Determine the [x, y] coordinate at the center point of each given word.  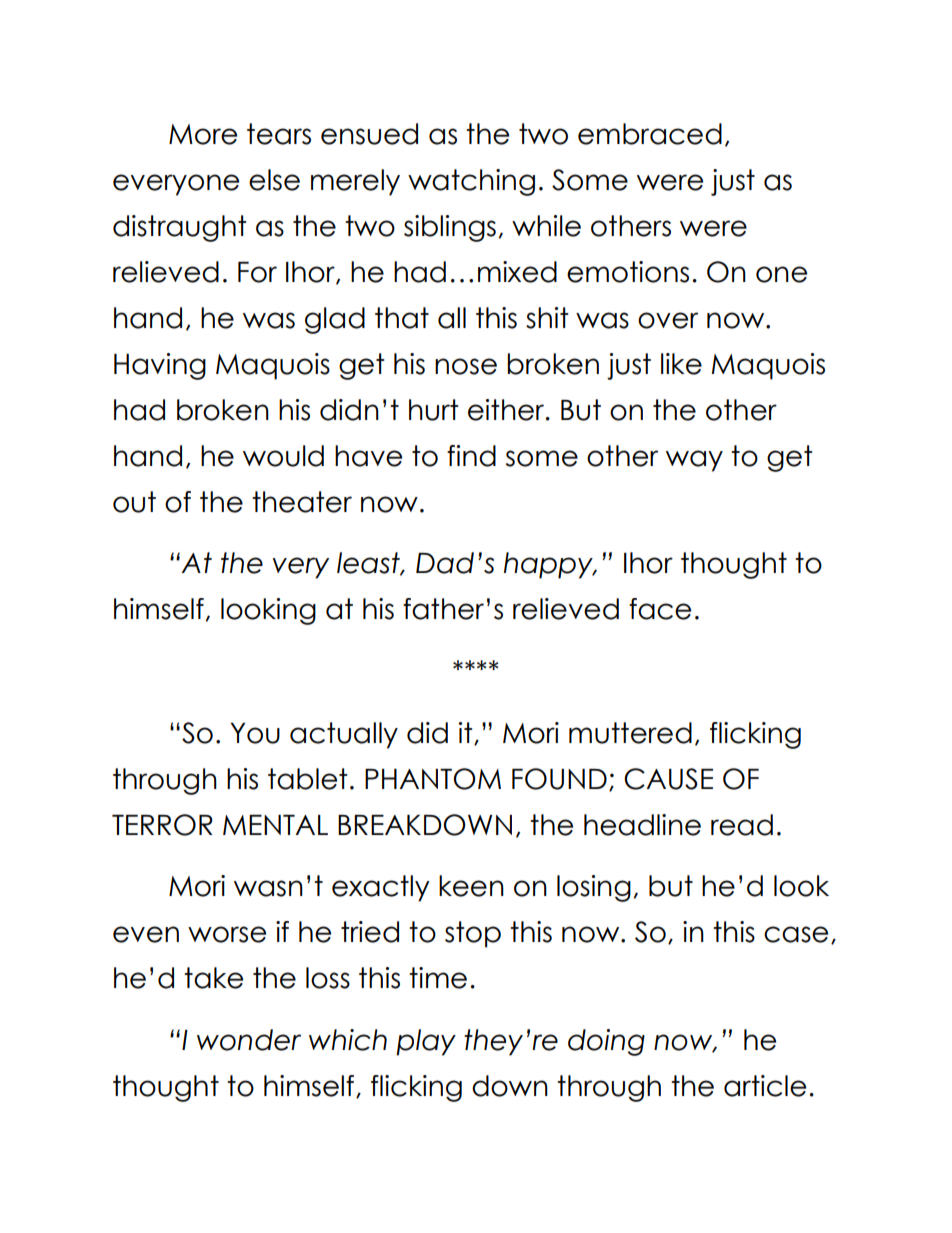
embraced [650, 134]
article [765, 1086]
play [426, 1042]
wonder [249, 1040]
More [203, 134]
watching [471, 182]
